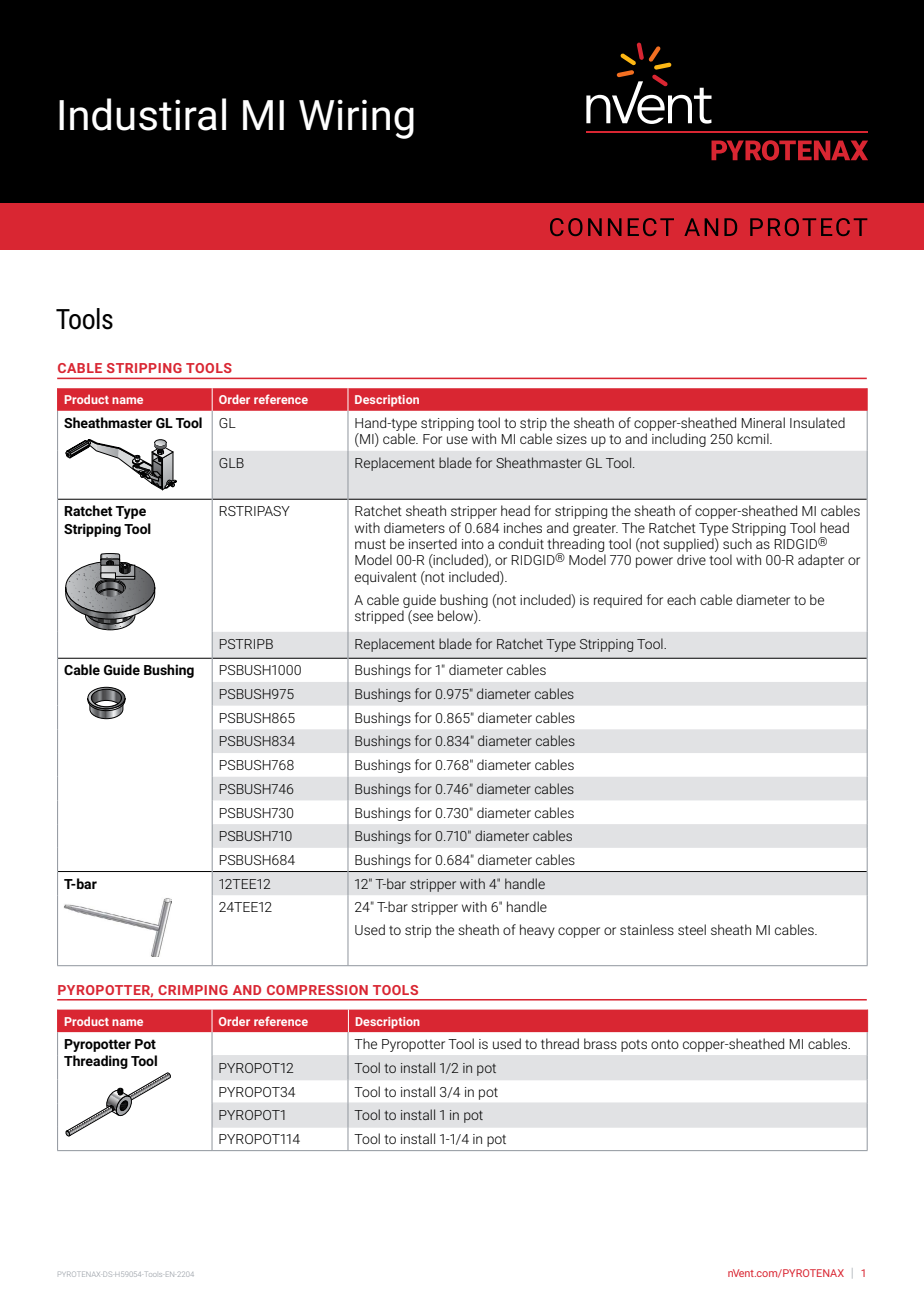 This screenshot has width=924, height=1308. Describe the element at coordinates (763, 422) in the screenshot. I see `Mineral` at that location.
